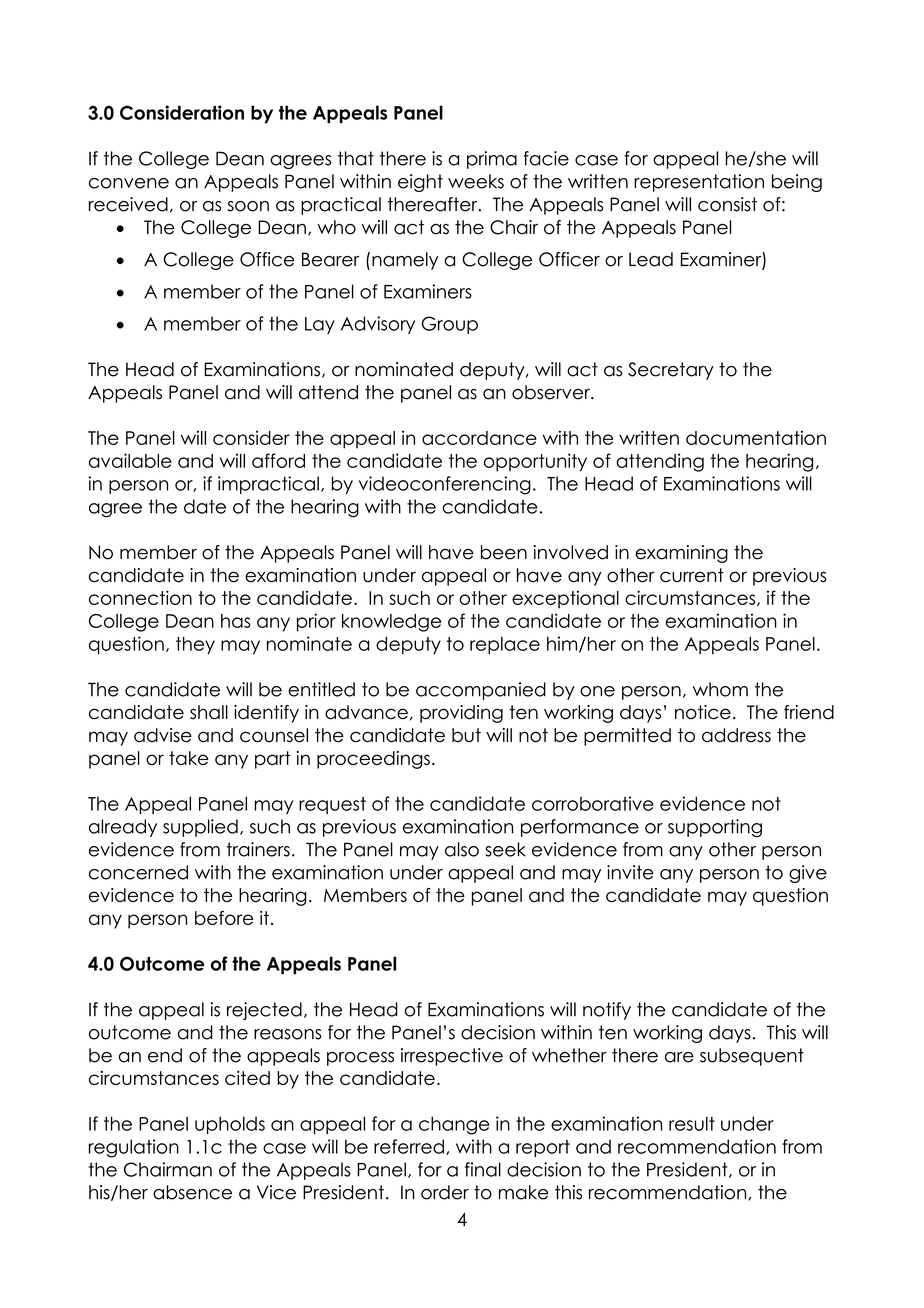  Describe the element at coordinates (195, 646) in the screenshot. I see `they` at that location.
